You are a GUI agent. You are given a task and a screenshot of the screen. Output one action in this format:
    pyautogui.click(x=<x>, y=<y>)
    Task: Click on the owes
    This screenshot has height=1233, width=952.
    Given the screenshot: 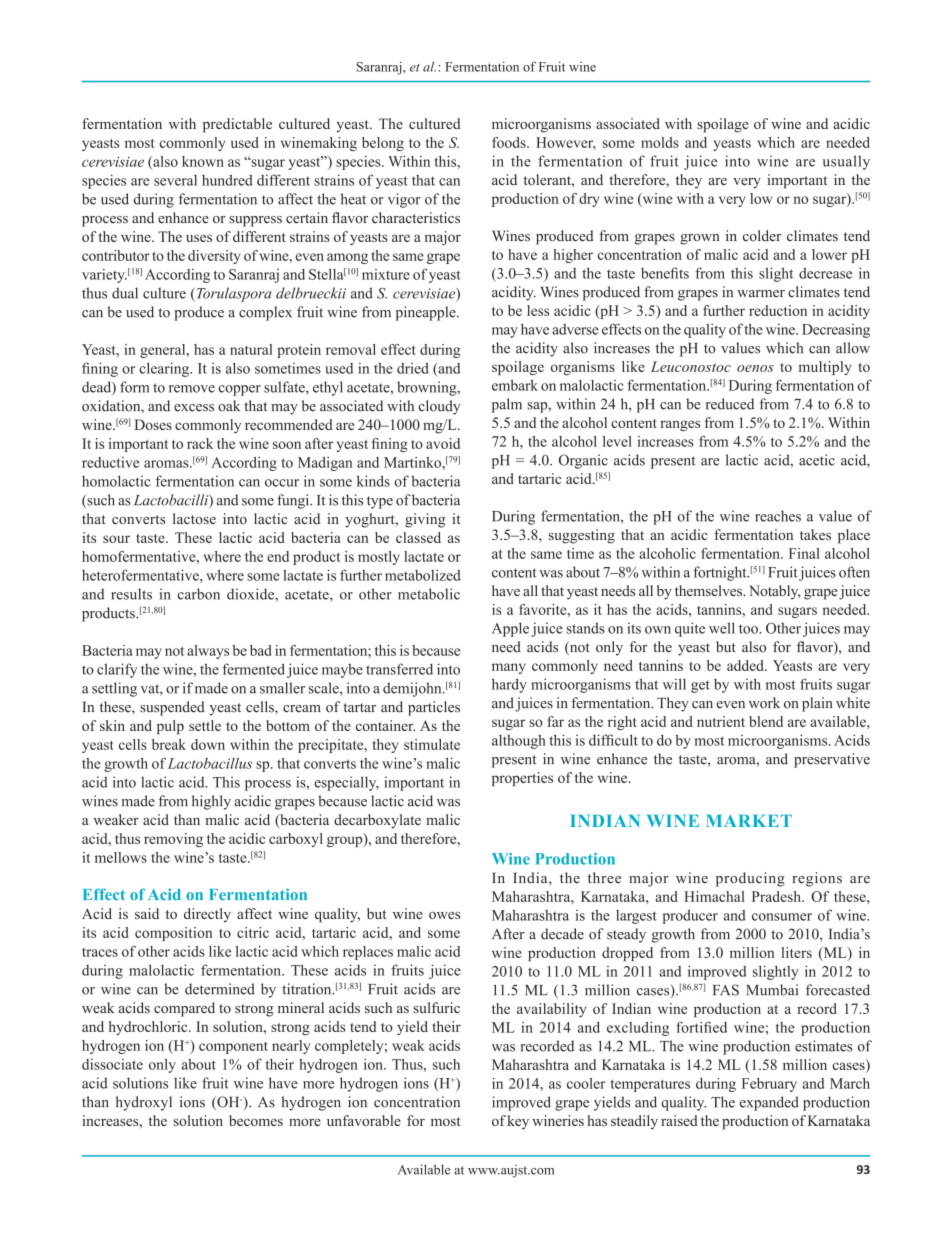 What is the action you would take?
    pyautogui.click(x=444, y=915)
